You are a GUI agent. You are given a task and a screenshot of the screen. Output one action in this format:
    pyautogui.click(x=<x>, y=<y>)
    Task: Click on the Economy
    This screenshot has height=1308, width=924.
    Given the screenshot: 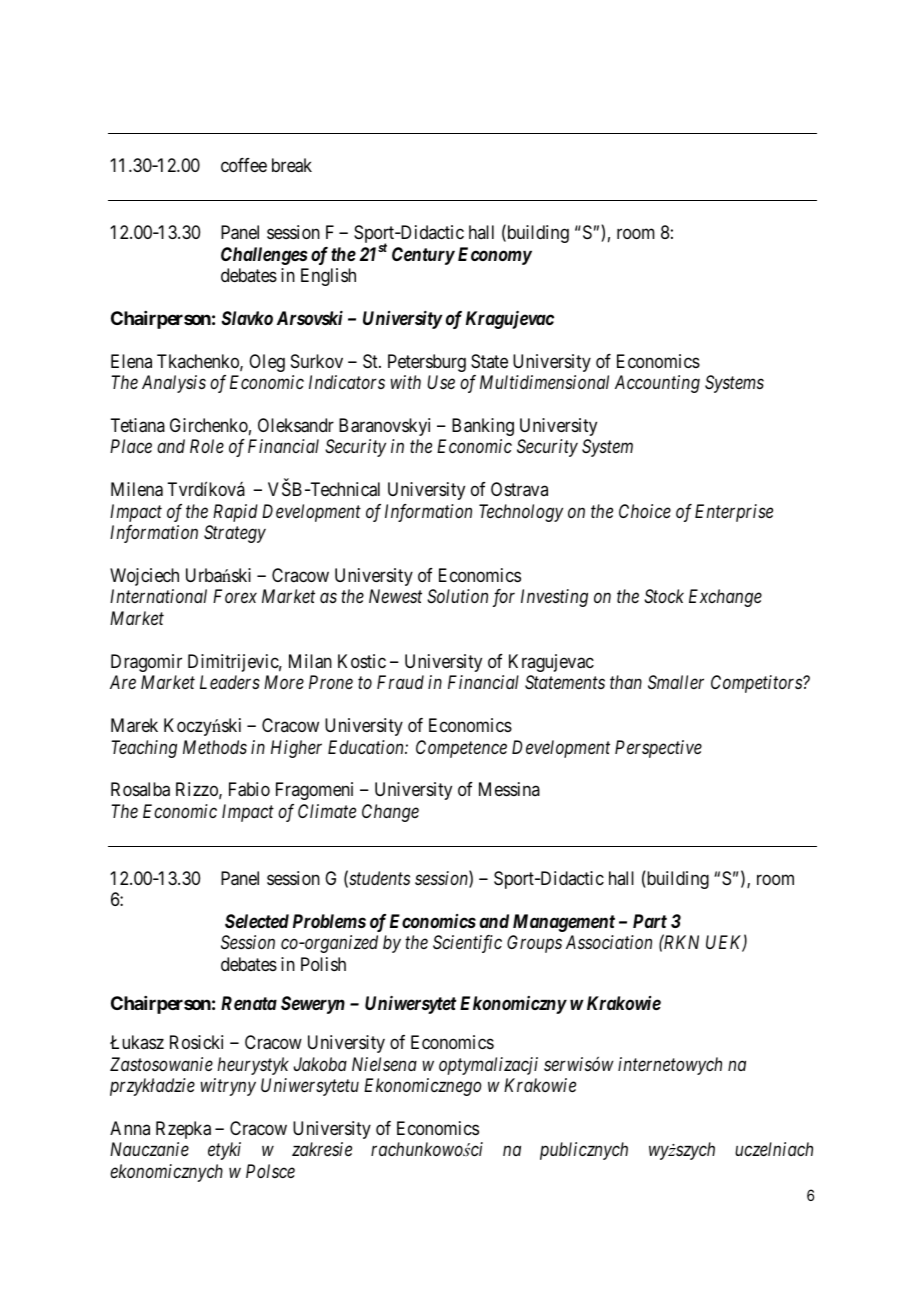 What is the action you would take?
    pyautogui.click(x=495, y=256)
